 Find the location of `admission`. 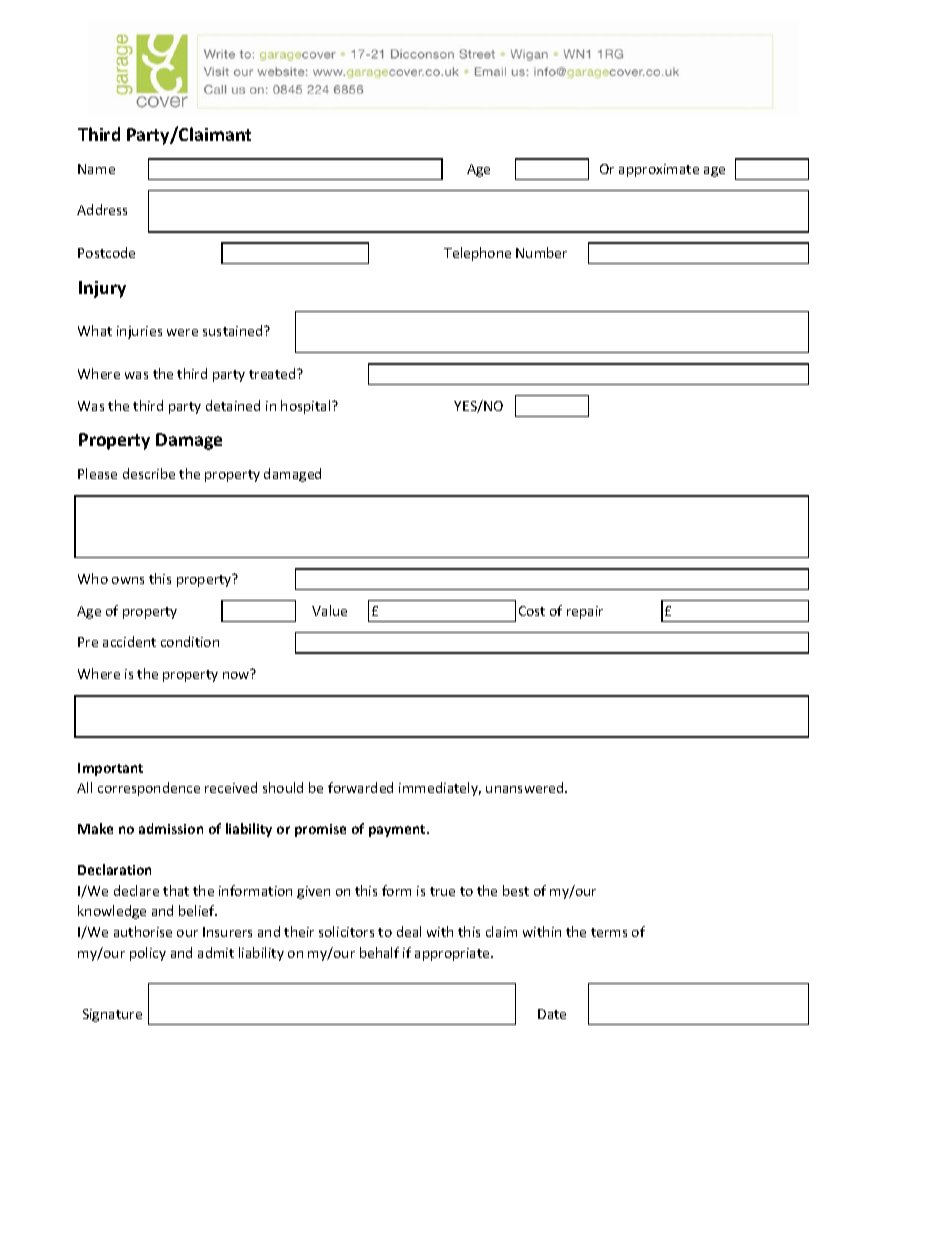

admission is located at coordinates (171, 828).
